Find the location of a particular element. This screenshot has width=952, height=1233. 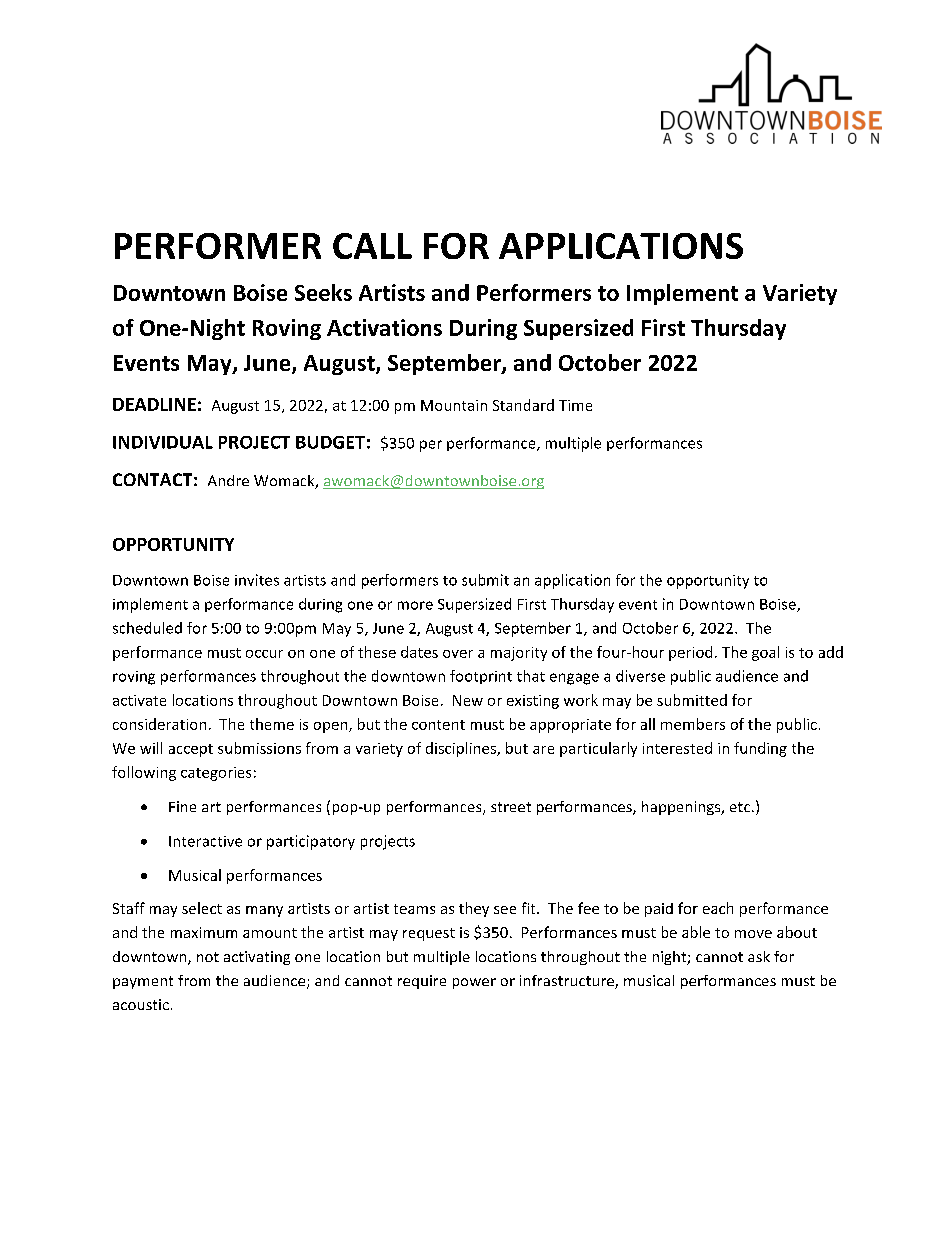

goal is located at coordinates (765, 653).
